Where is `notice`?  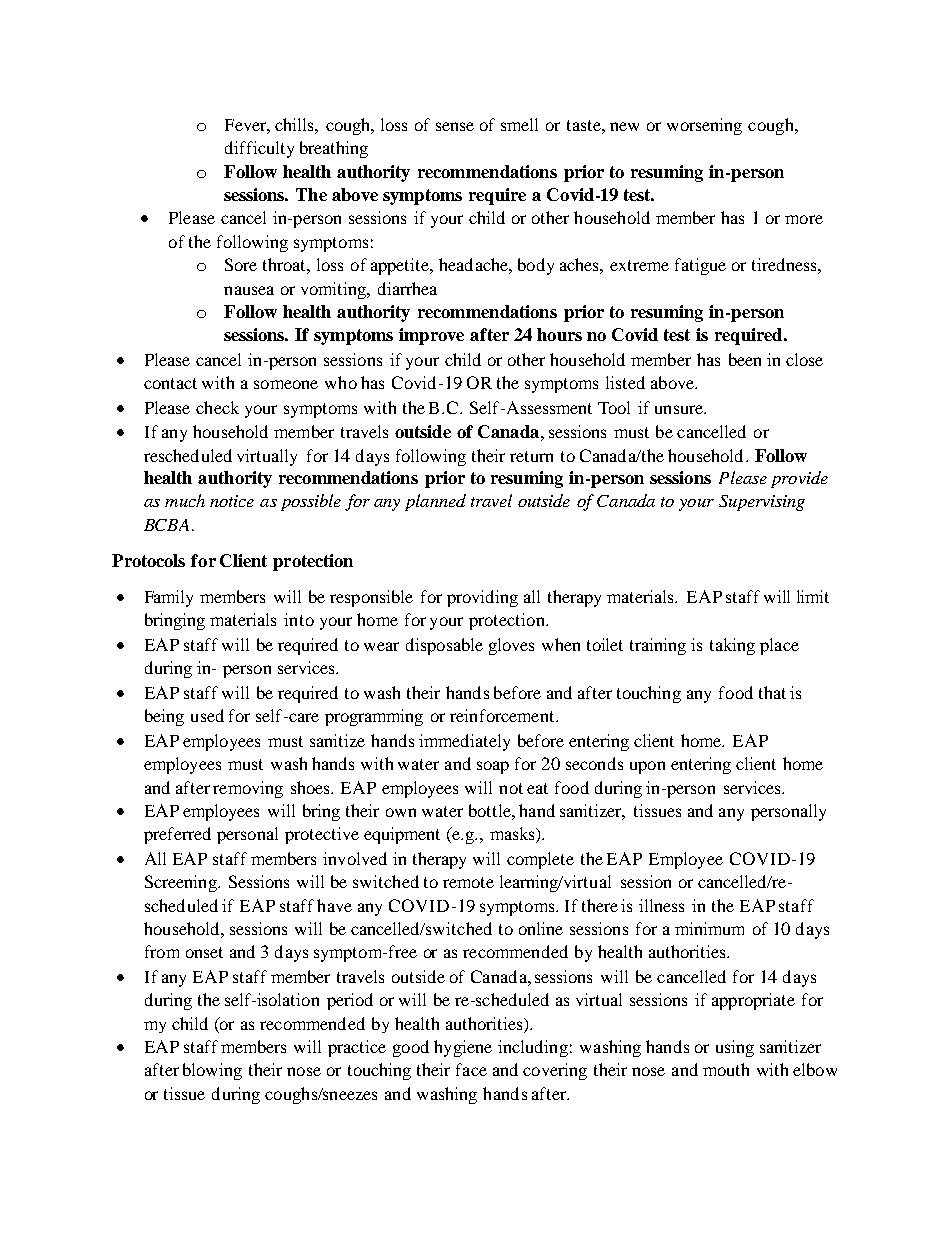
notice is located at coordinates (232, 501).
